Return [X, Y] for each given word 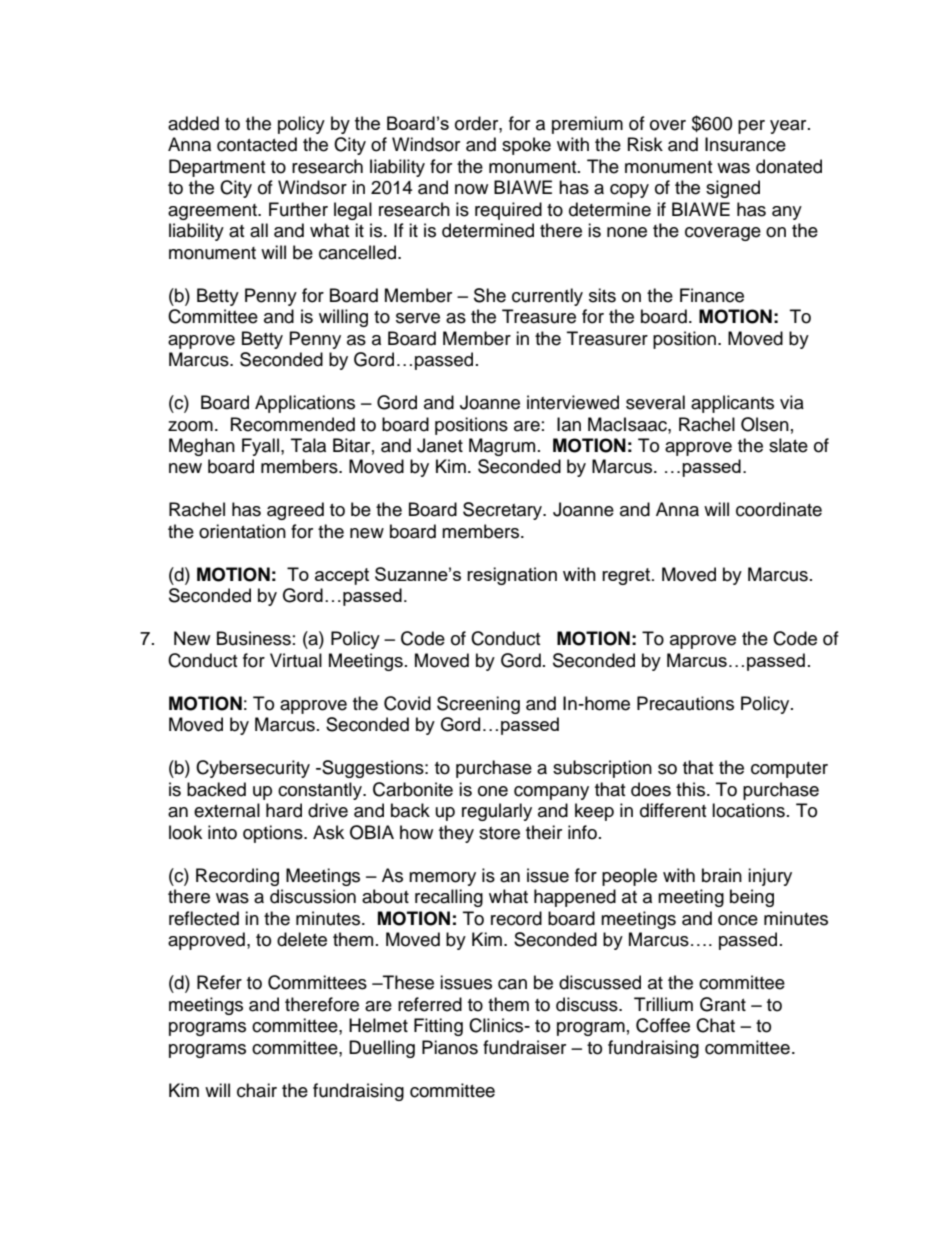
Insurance [745, 144]
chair [257, 1090]
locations [748, 810]
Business [254, 638]
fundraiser [524, 1047]
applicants [732, 404]
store [499, 833]
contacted [257, 144]
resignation [512, 576]
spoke [526, 146]
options [274, 834]
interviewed [573, 402]
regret [627, 576]
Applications [305, 404]
